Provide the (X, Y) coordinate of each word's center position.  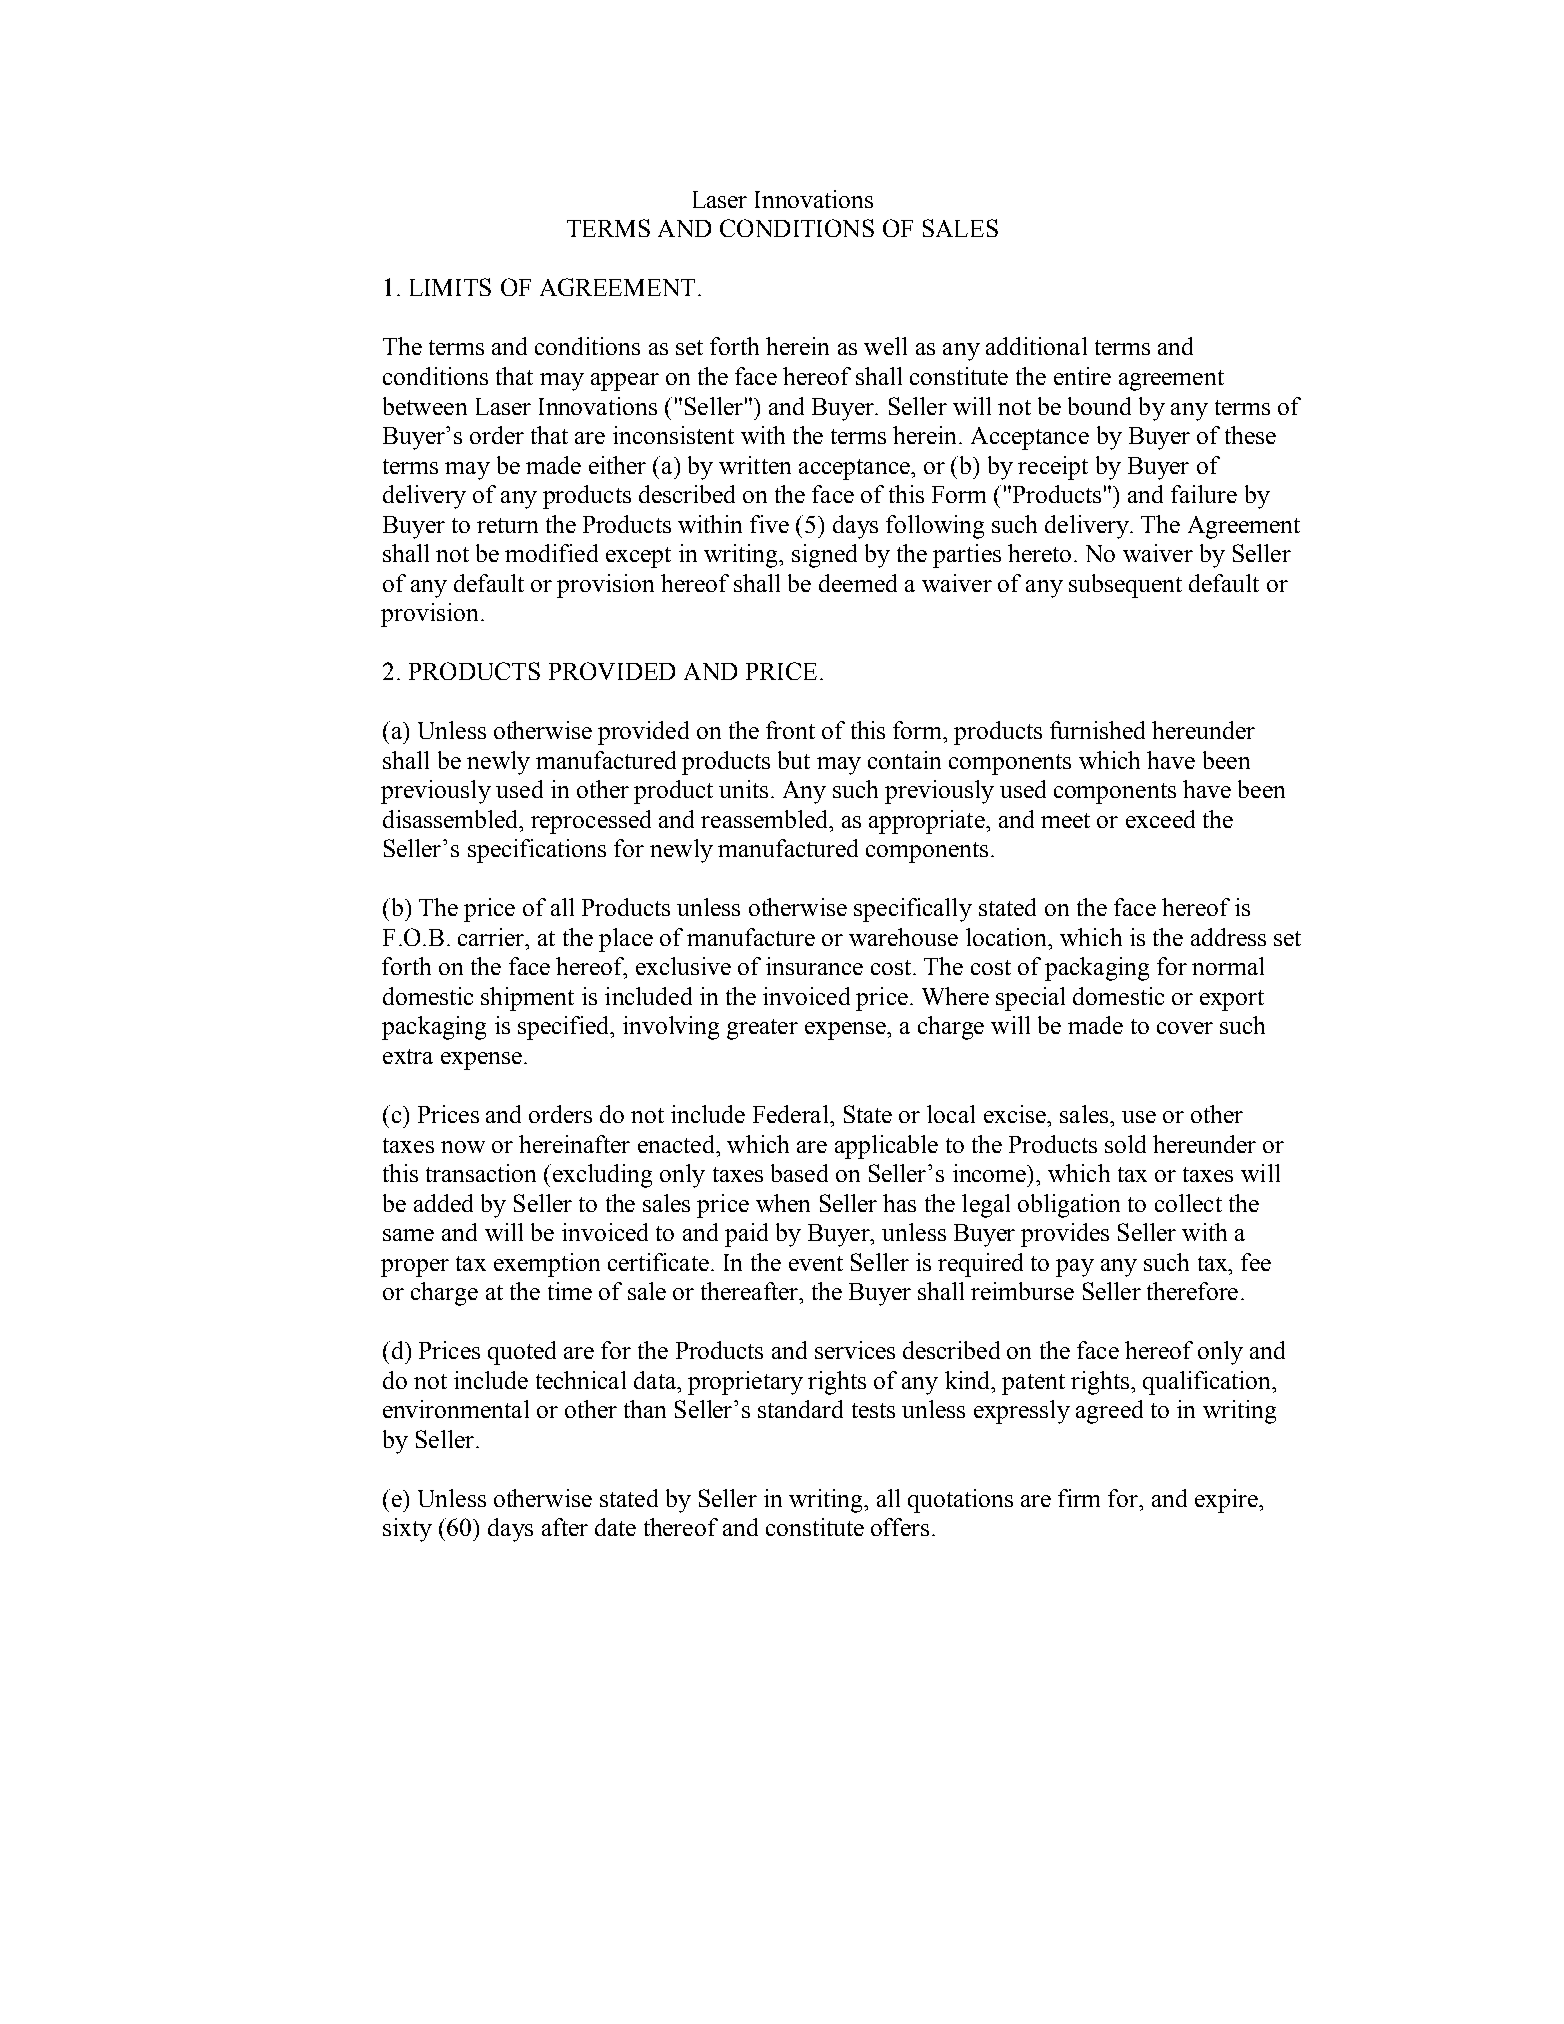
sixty (407, 1530)
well (885, 346)
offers (900, 1527)
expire (1227, 1501)
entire (1082, 376)
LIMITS (450, 287)
